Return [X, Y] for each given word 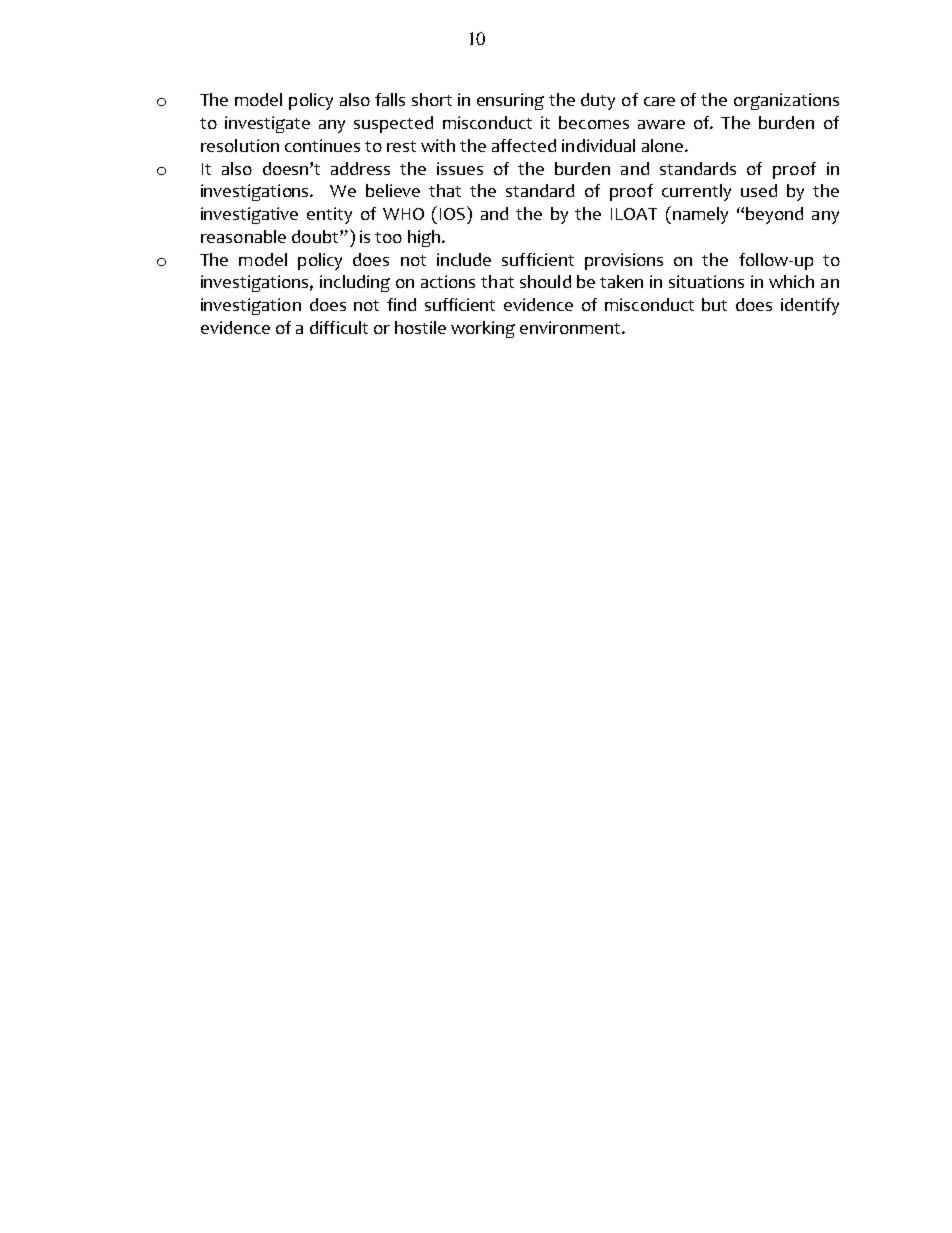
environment [571, 327]
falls [390, 99]
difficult [339, 327]
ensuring [510, 101]
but [714, 304]
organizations [786, 101]
